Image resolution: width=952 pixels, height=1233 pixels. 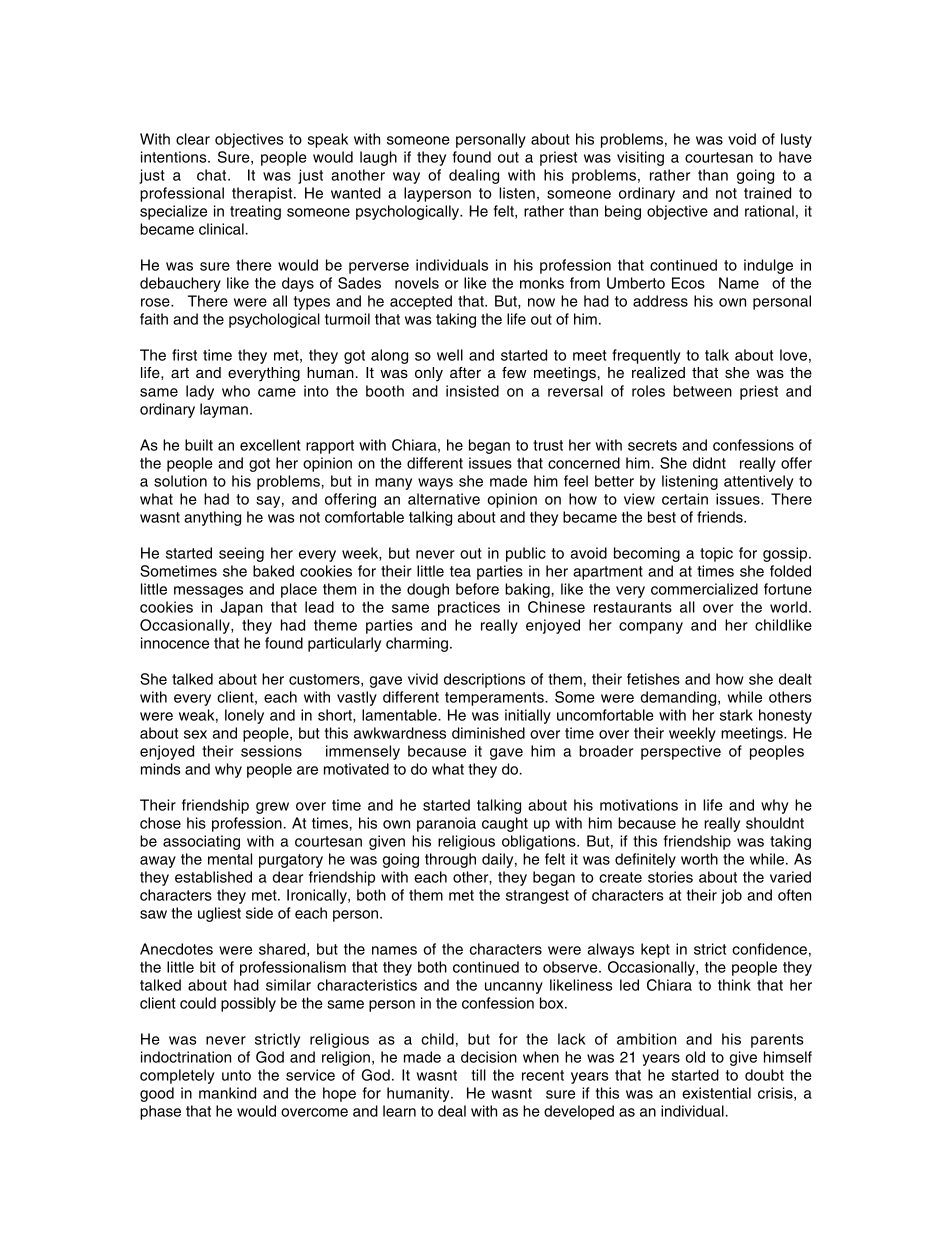 I want to click on attentively, so click(x=759, y=482).
